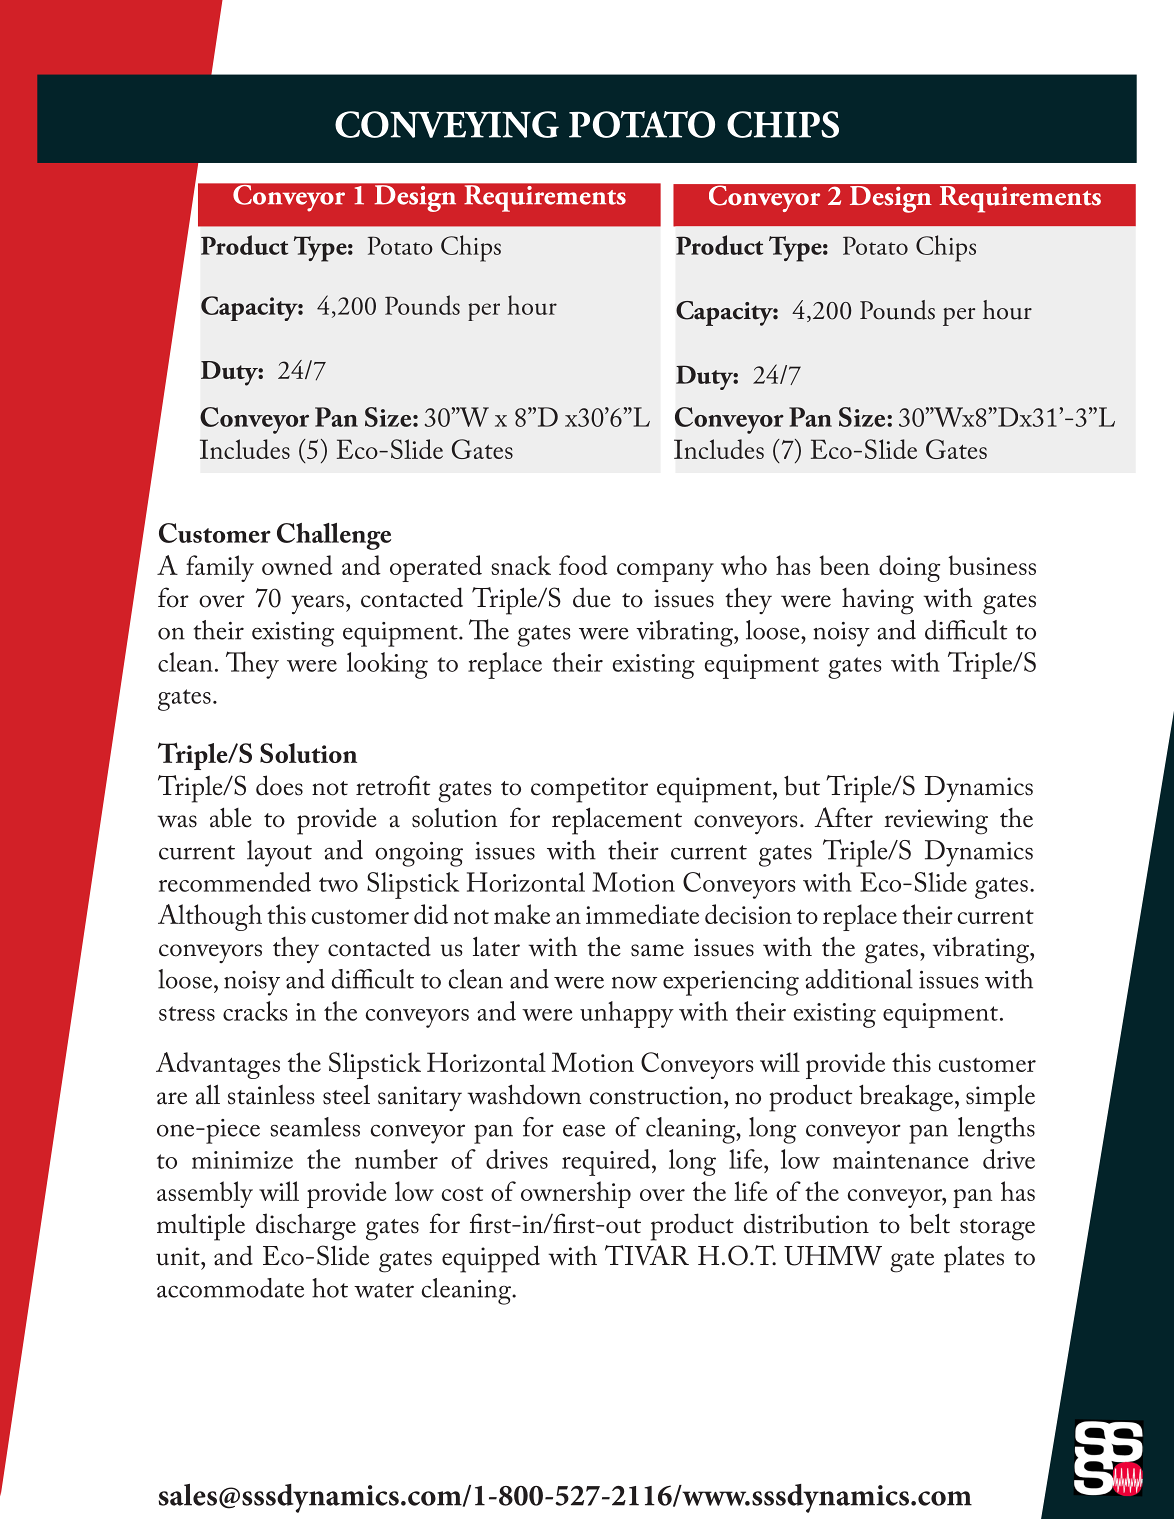 This screenshot has height=1519, width=1174. Describe the element at coordinates (521, 565) in the screenshot. I see `snack` at that location.
